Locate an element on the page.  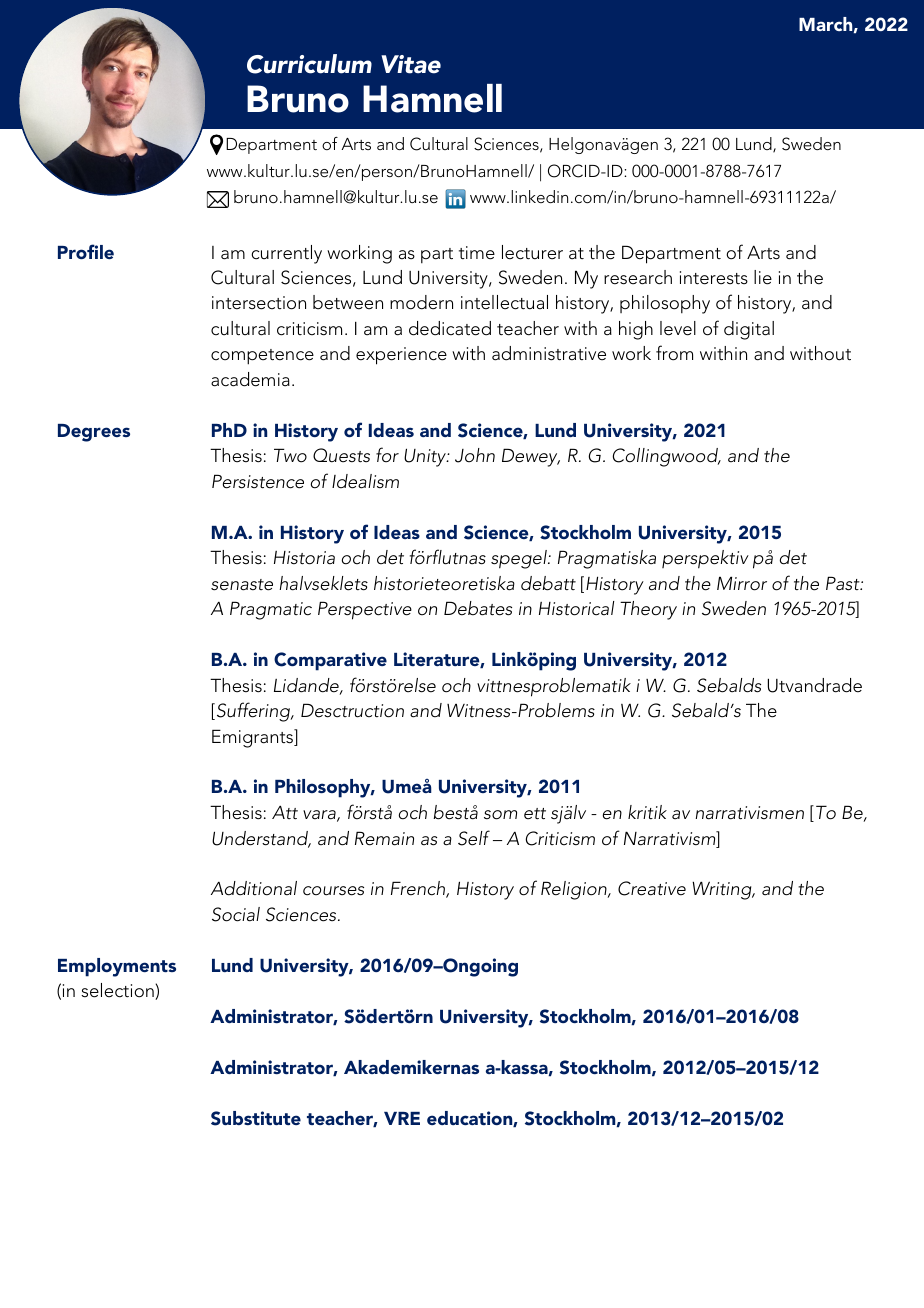
kritik is located at coordinates (647, 812).
